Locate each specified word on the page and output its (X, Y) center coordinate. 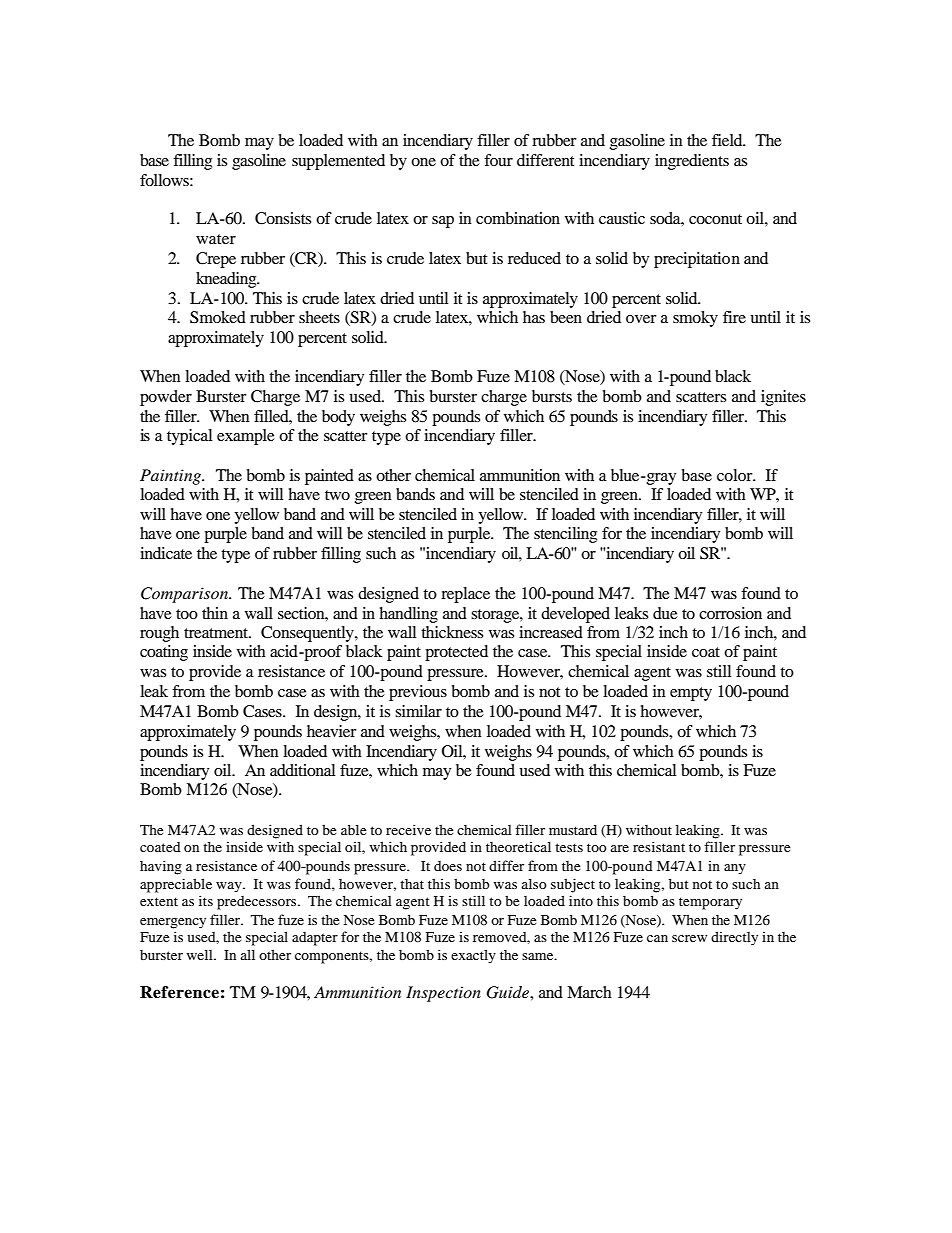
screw (689, 938)
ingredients (692, 162)
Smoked (218, 317)
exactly (473, 956)
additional (302, 770)
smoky (695, 319)
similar (418, 711)
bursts (552, 396)
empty (691, 694)
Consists (283, 218)
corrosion (730, 613)
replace (465, 595)
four (498, 160)
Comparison (186, 595)
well (201, 954)
